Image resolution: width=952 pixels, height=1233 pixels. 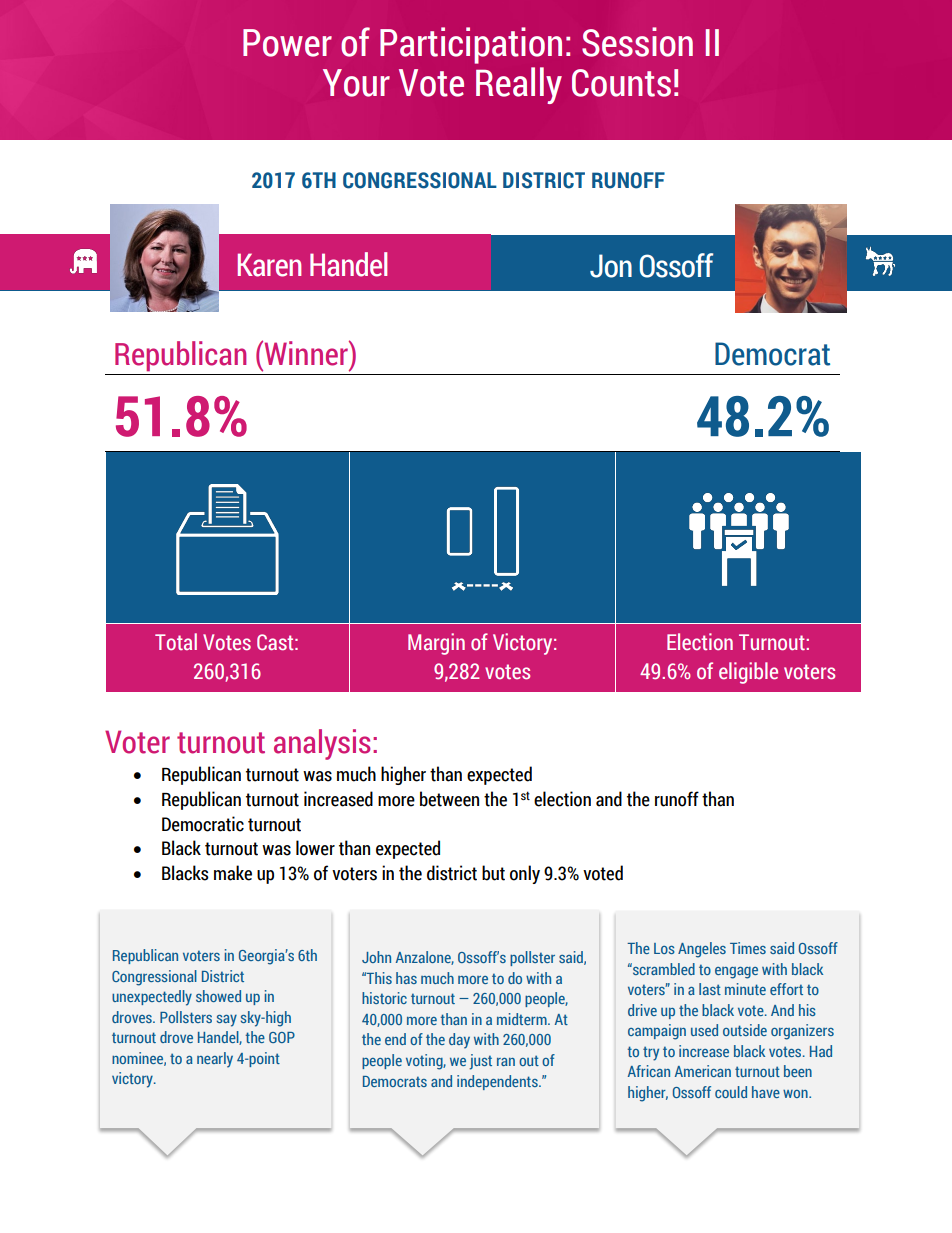 I want to click on lower, so click(x=315, y=848).
